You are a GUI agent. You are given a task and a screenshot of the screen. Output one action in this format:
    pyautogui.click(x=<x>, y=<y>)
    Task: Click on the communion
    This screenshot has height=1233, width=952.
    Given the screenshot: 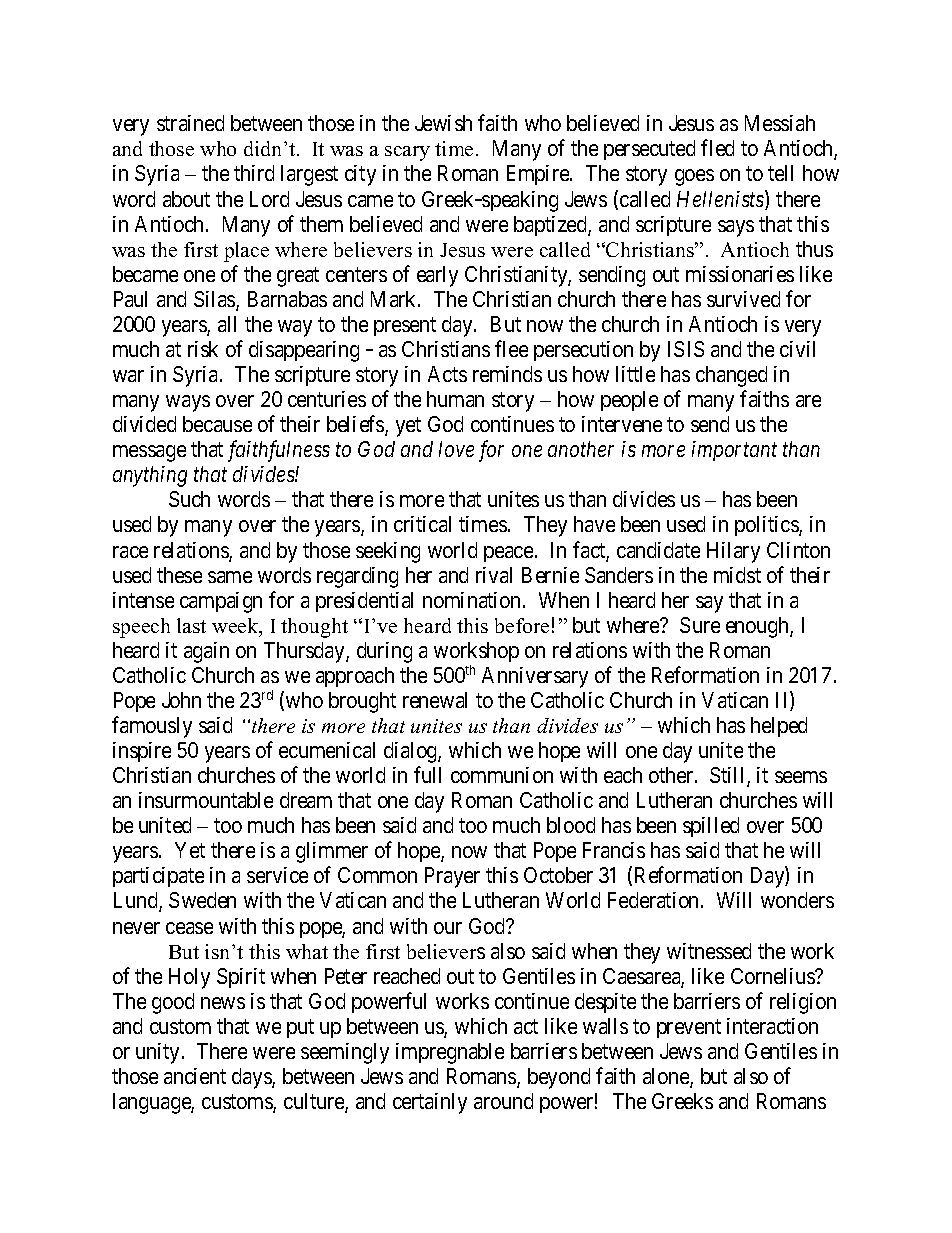 What is the action you would take?
    pyautogui.click(x=502, y=775)
